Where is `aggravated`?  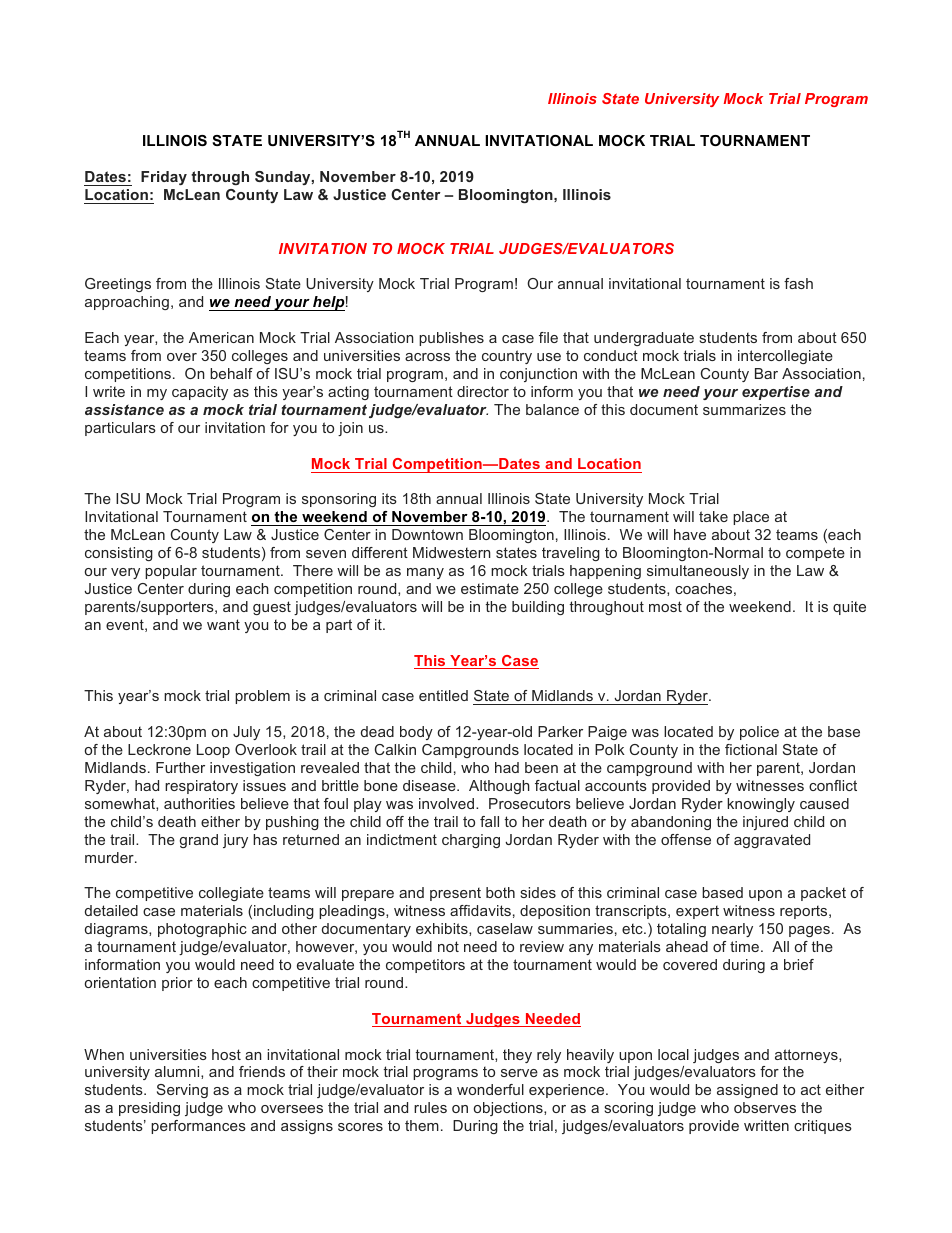 aggravated is located at coordinates (772, 841).
